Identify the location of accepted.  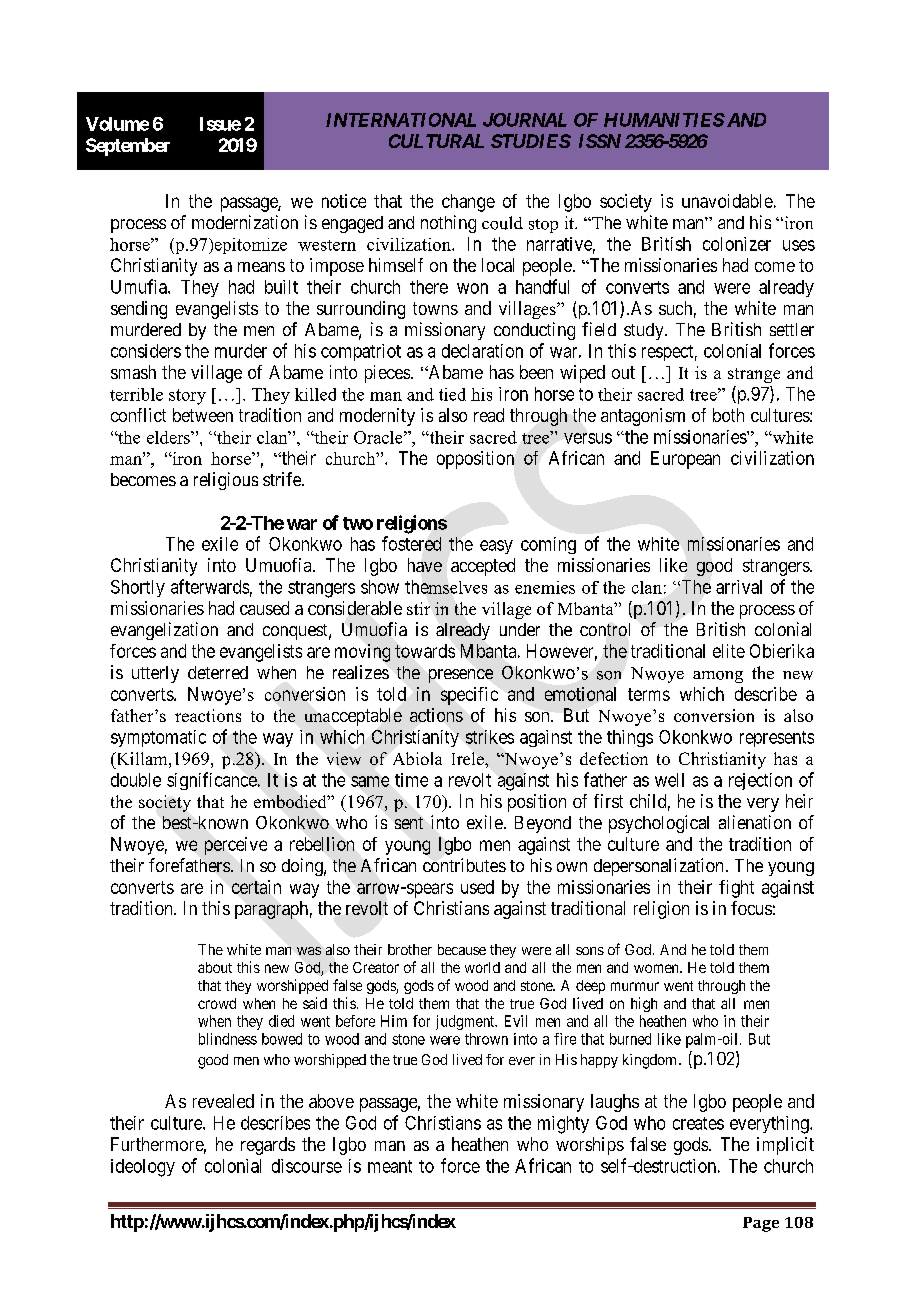
(483, 567).
